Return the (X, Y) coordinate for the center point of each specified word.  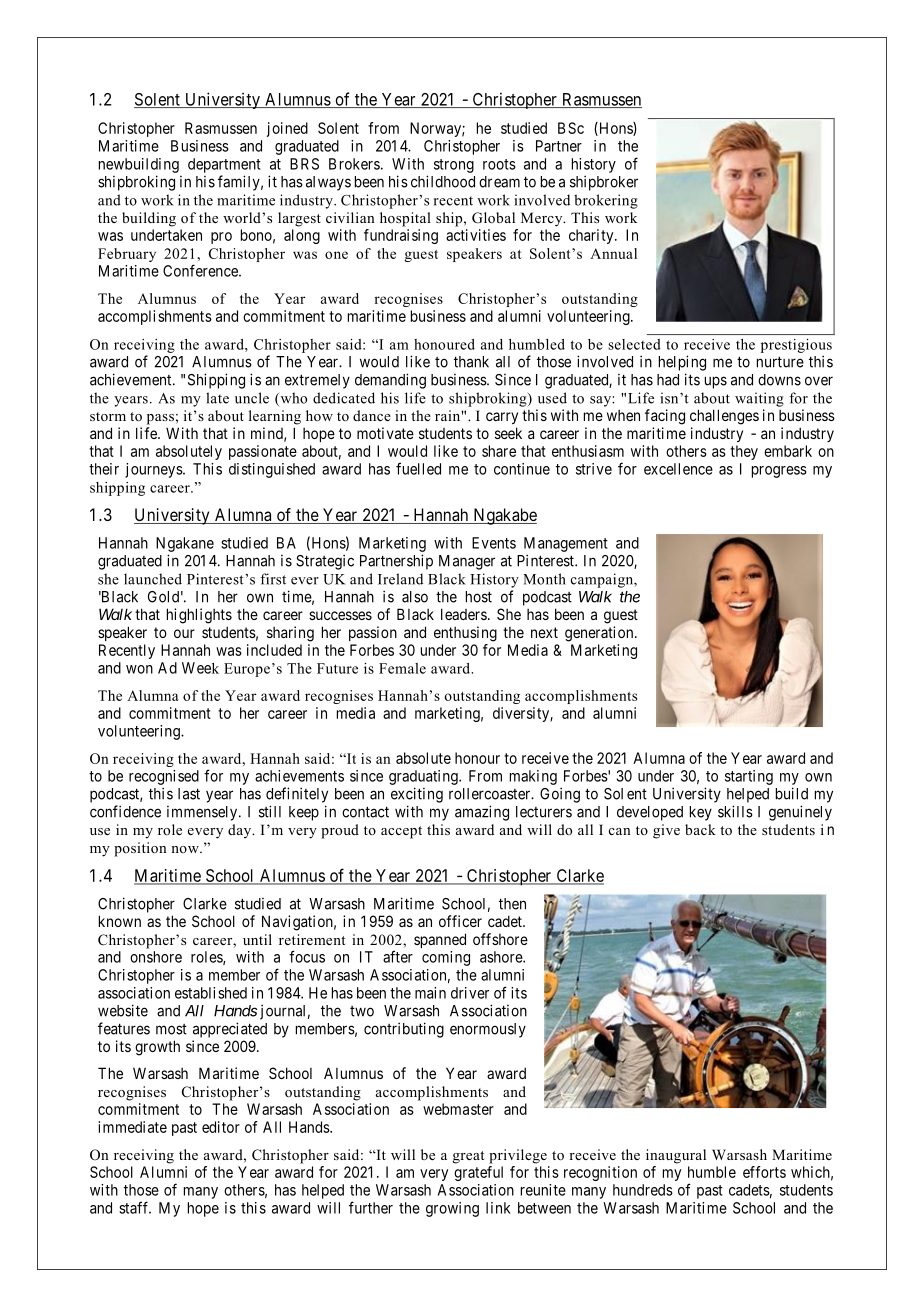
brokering (606, 201)
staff (135, 1207)
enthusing (465, 634)
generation (600, 634)
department (224, 165)
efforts (764, 1172)
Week (200, 668)
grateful (478, 1173)
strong (454, 166)
